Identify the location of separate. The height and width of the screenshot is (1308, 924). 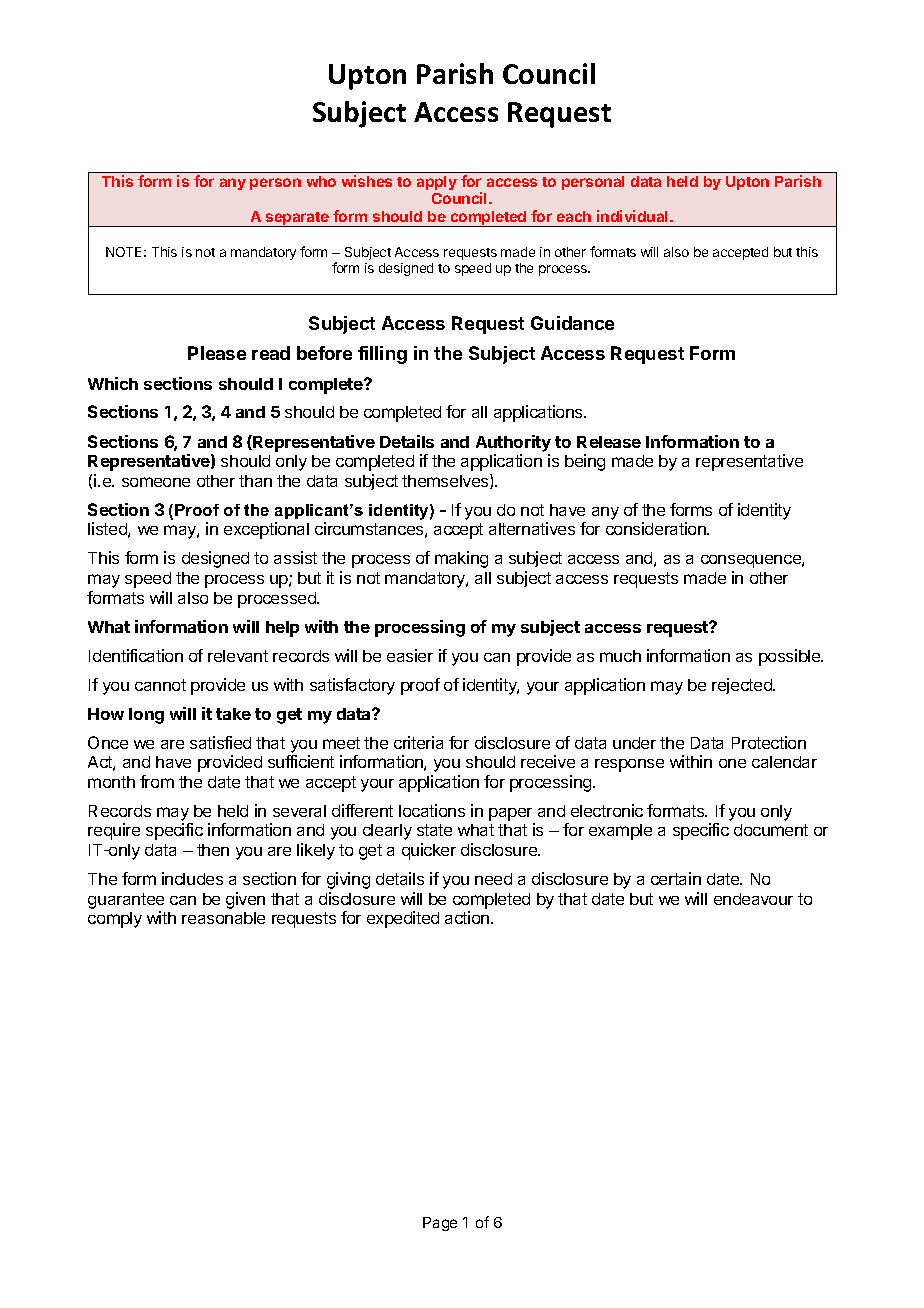
(297, 219).
